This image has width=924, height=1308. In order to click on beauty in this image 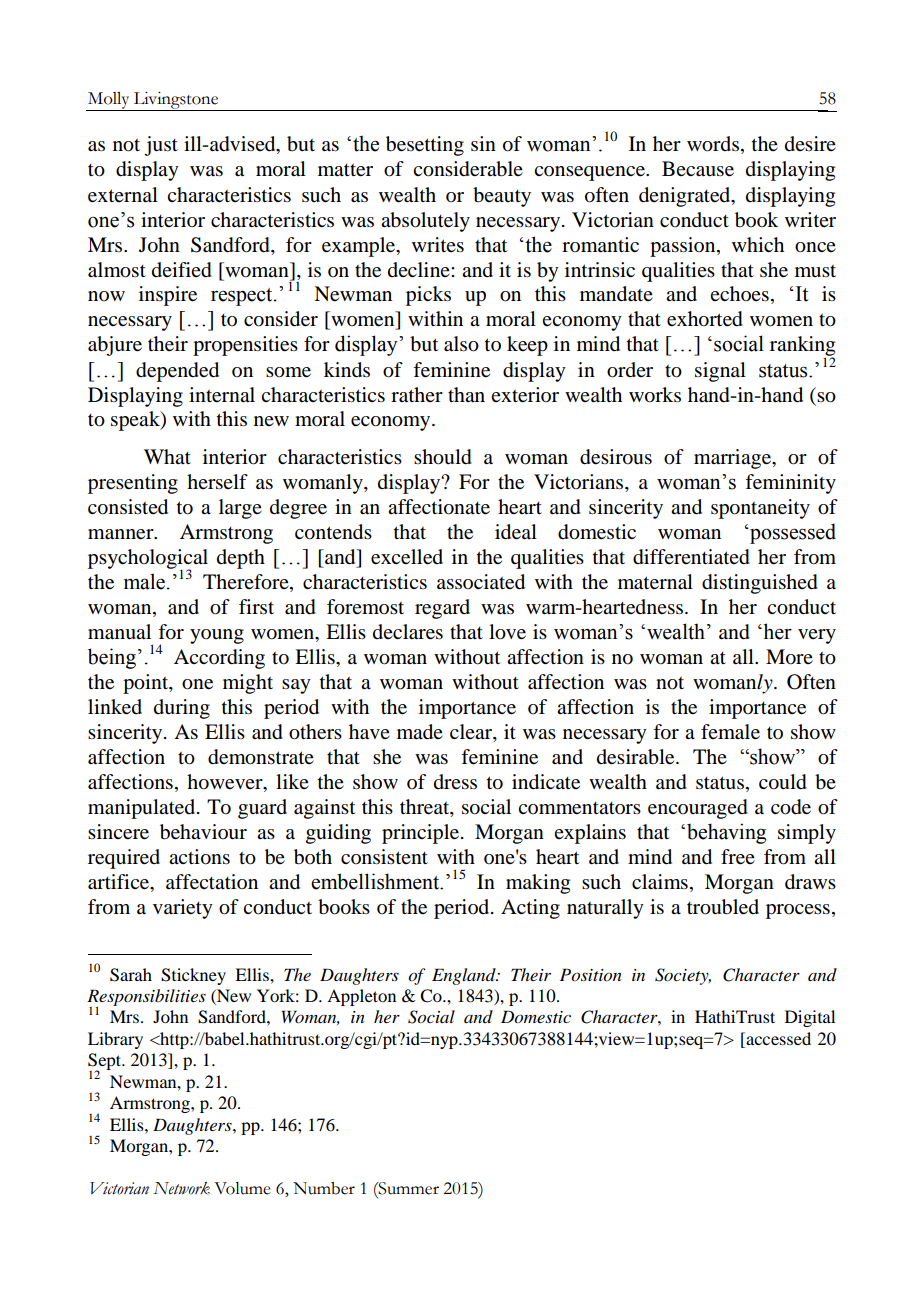, I will do `click(502, 197)`.
